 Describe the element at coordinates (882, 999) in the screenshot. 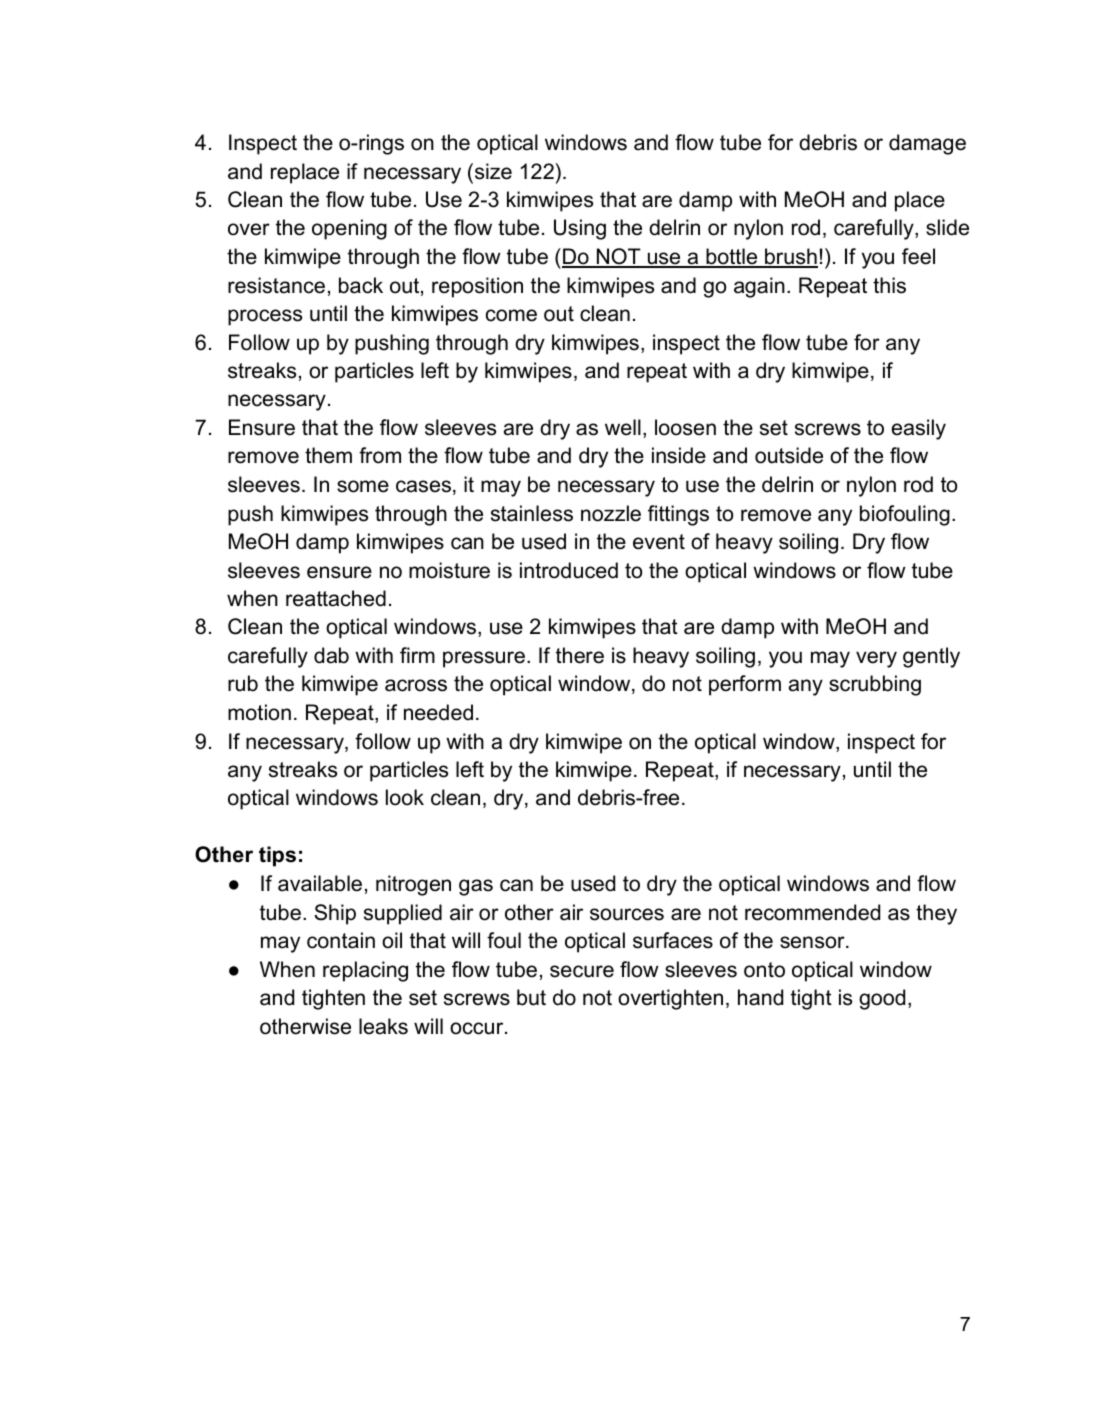

I see `good` at that location.
